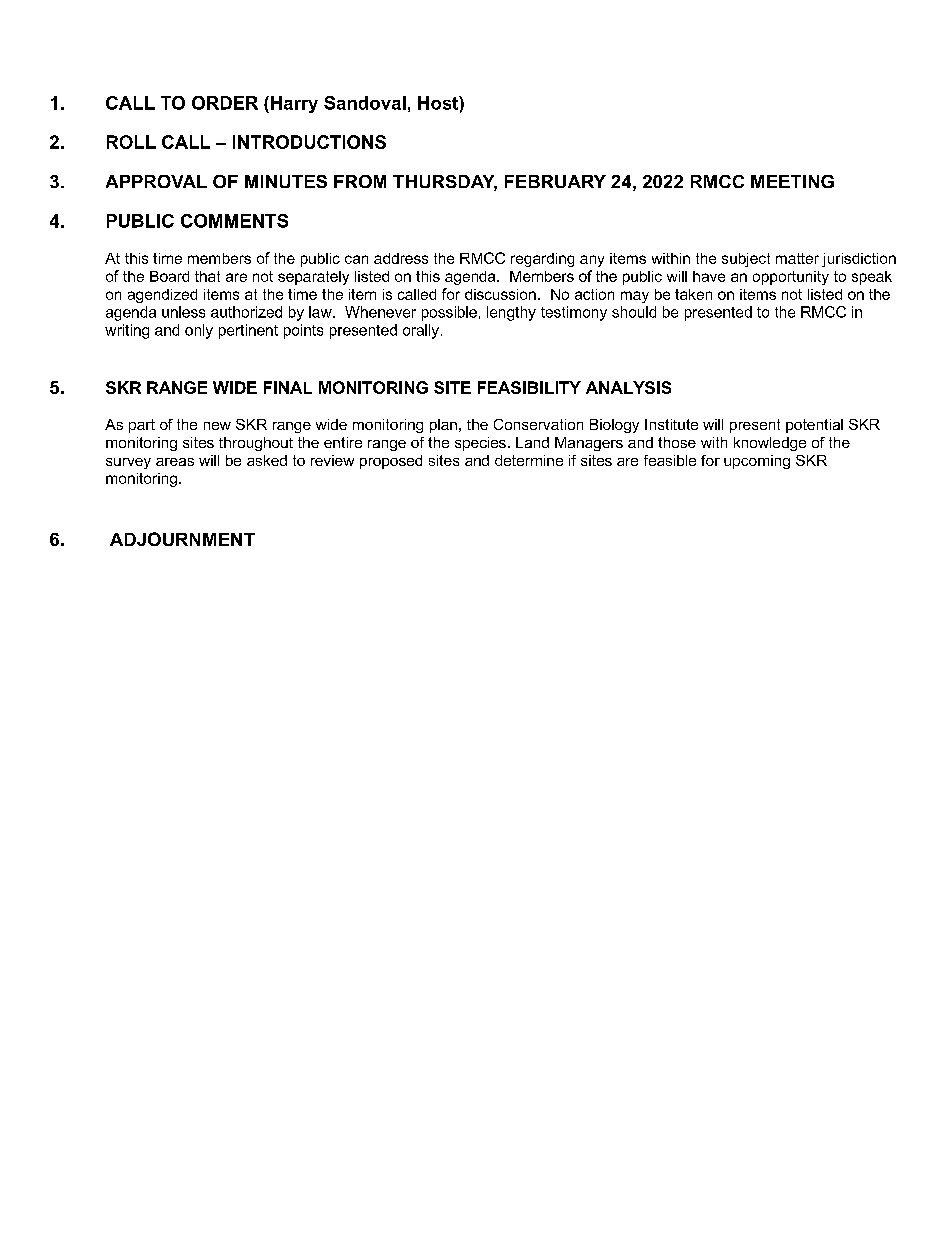  I want to click on FEASIBILITY, so click(529, 387).
